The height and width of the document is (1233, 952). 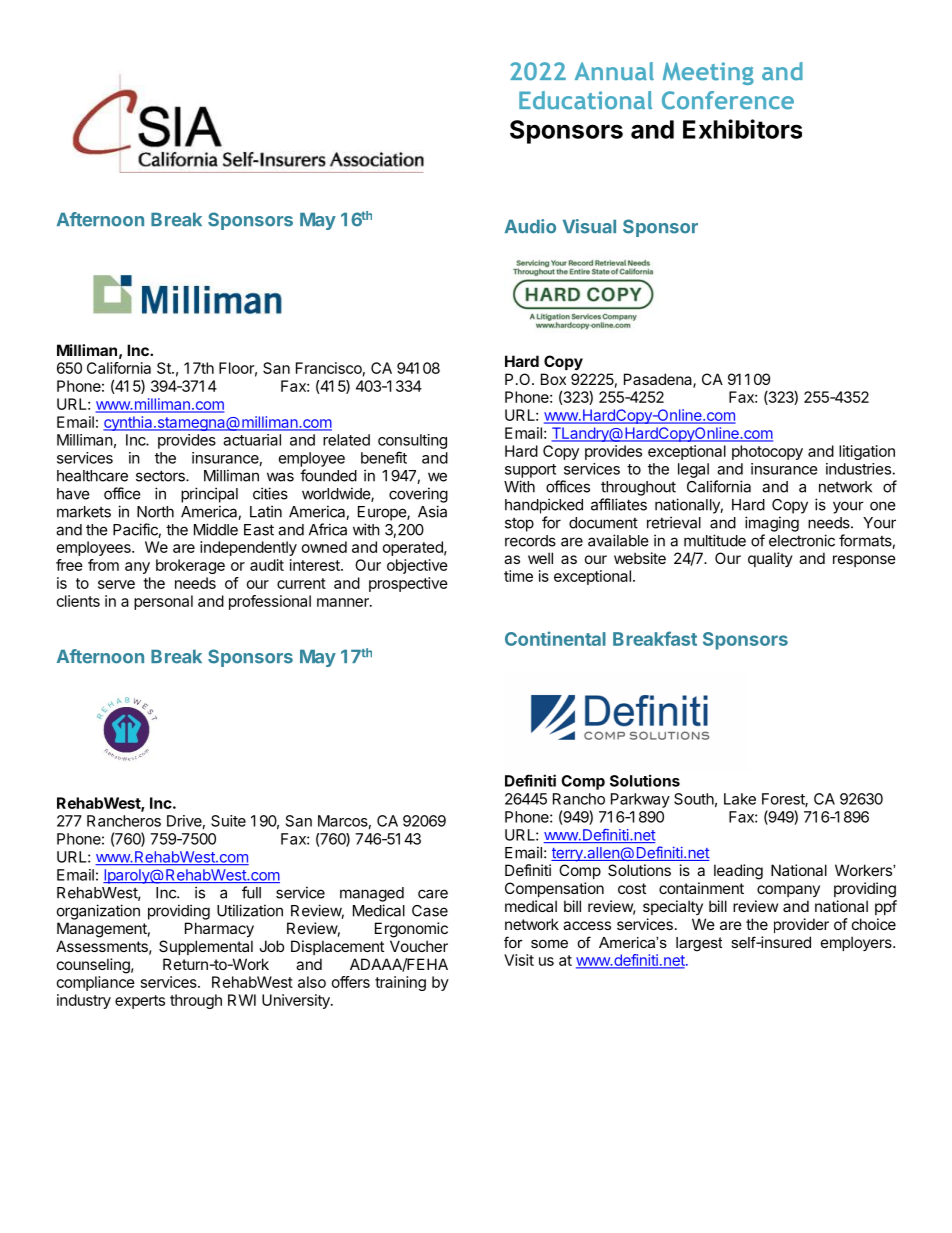 What do you see at coordinates (555, 638) in the document?
I see `Continental` at bounding box center [555, 638].
